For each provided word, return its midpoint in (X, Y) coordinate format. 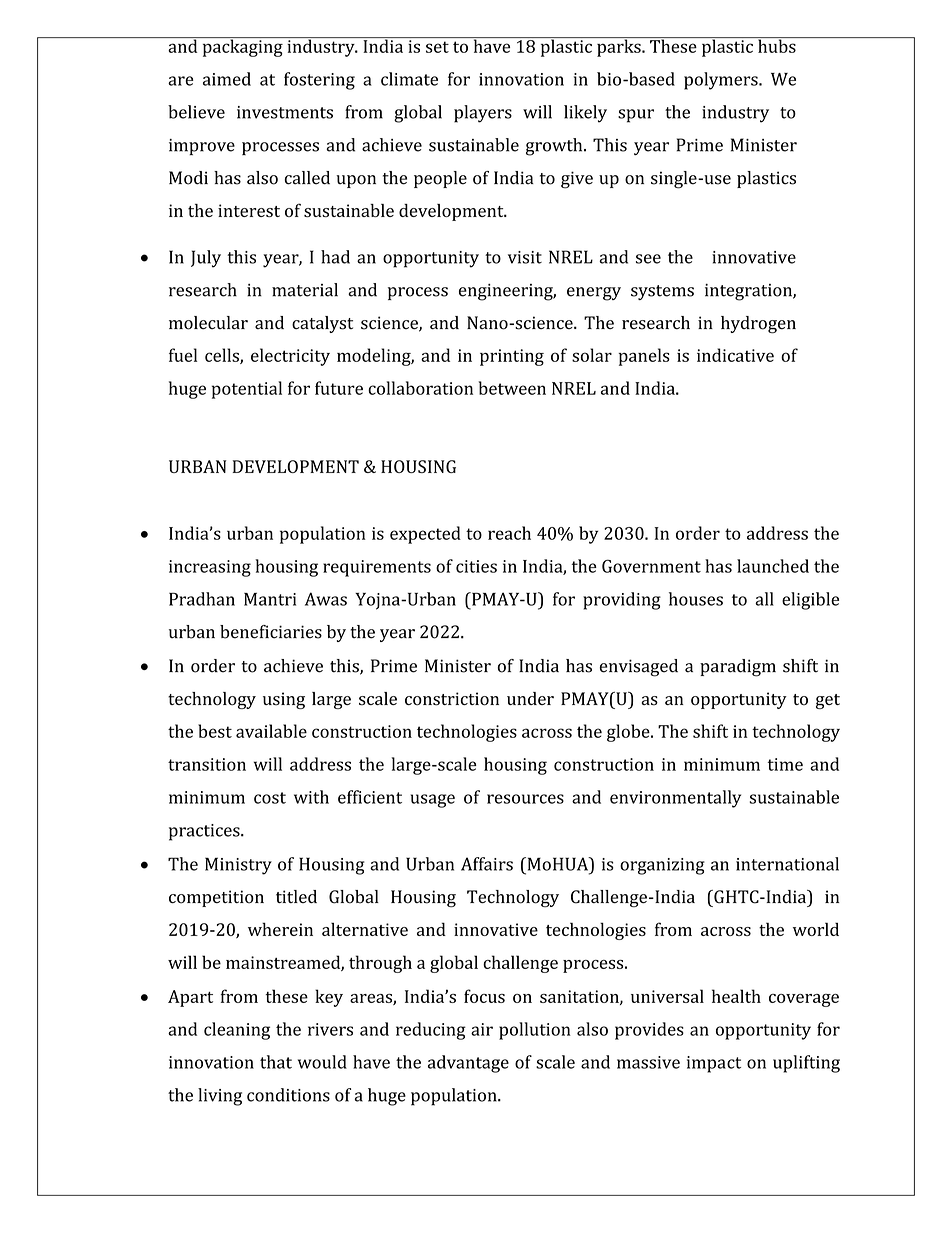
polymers (722, 81)
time (785, 764)
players (483, 114)
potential (247, 390)
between (512, 388)
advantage (468, 1064)
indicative (735, 355)
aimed (227, 79)
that (276, 1062)
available (271, 731)
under (530, 698)
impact (714, 1064)
